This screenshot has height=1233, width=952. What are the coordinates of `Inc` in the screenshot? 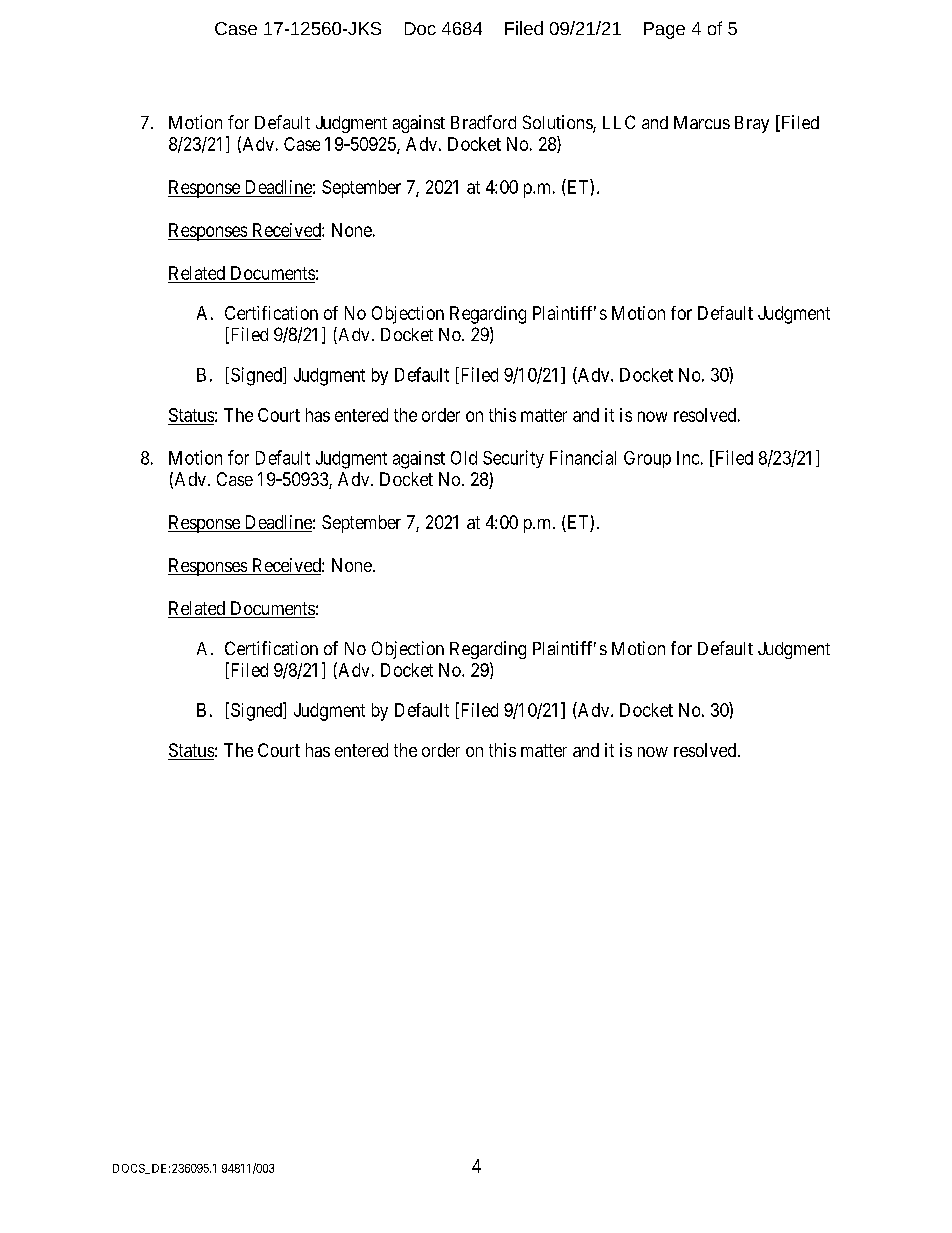 It's located at (688, 458).
